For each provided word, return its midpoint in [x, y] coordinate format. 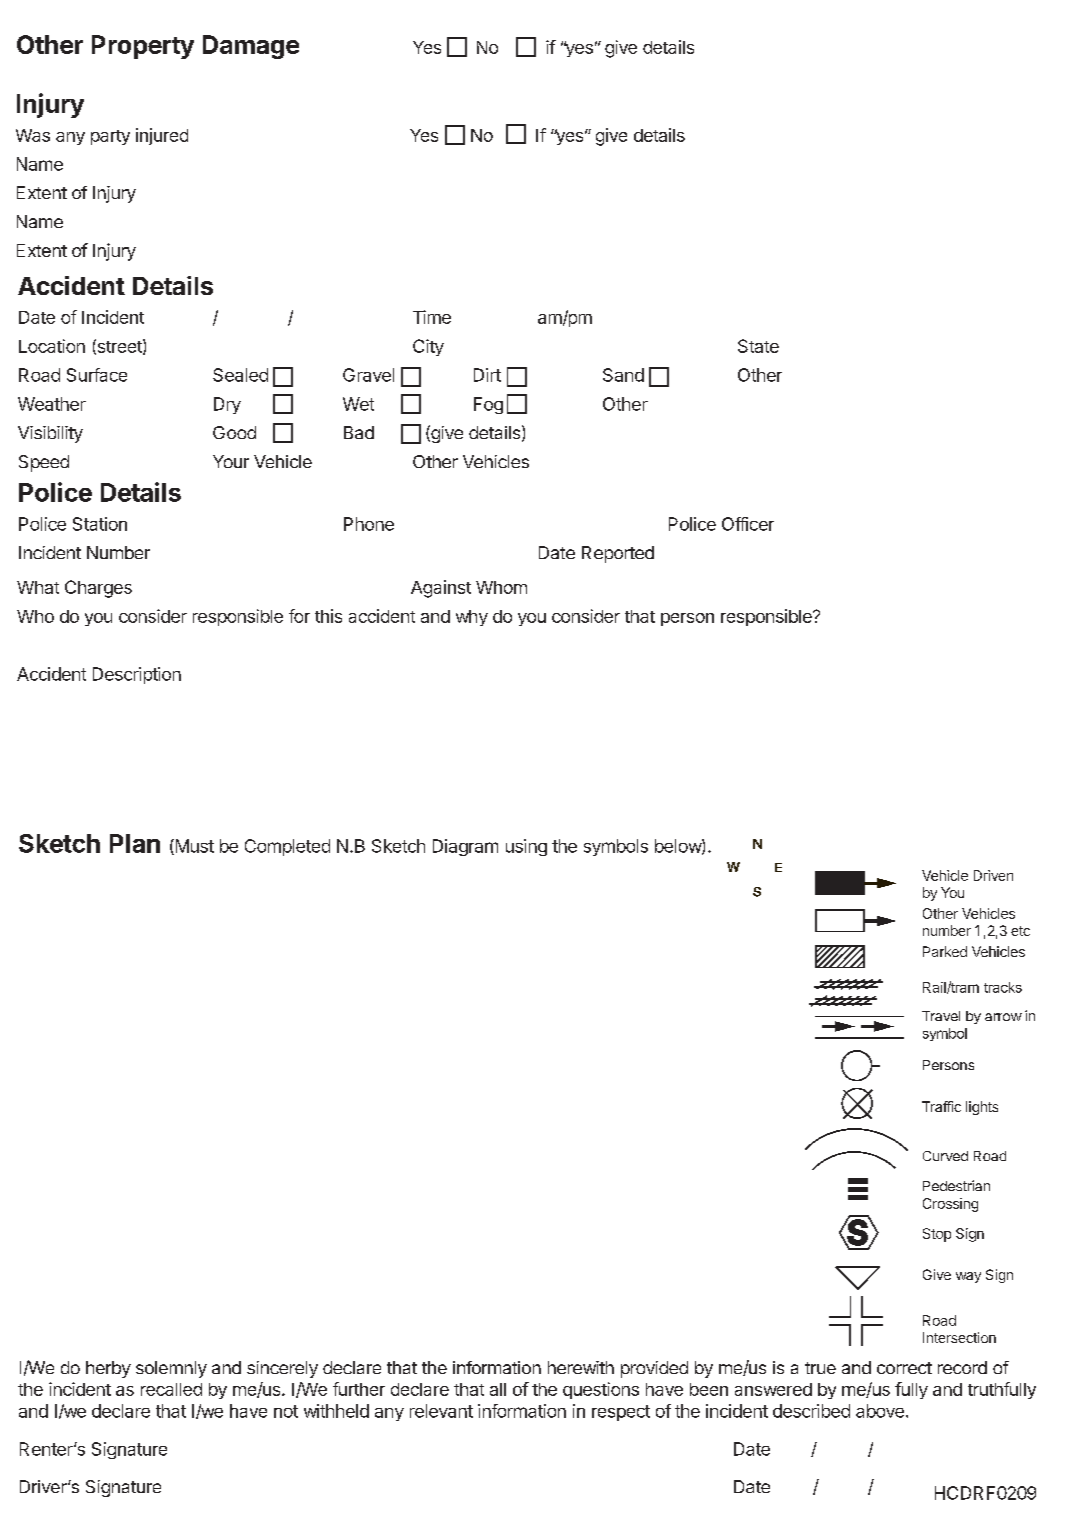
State [758, 346]
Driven [993, 875]
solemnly [171, 1369]
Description [137, 675]
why [472, 618]
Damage [251, 47]
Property [143, 47]
